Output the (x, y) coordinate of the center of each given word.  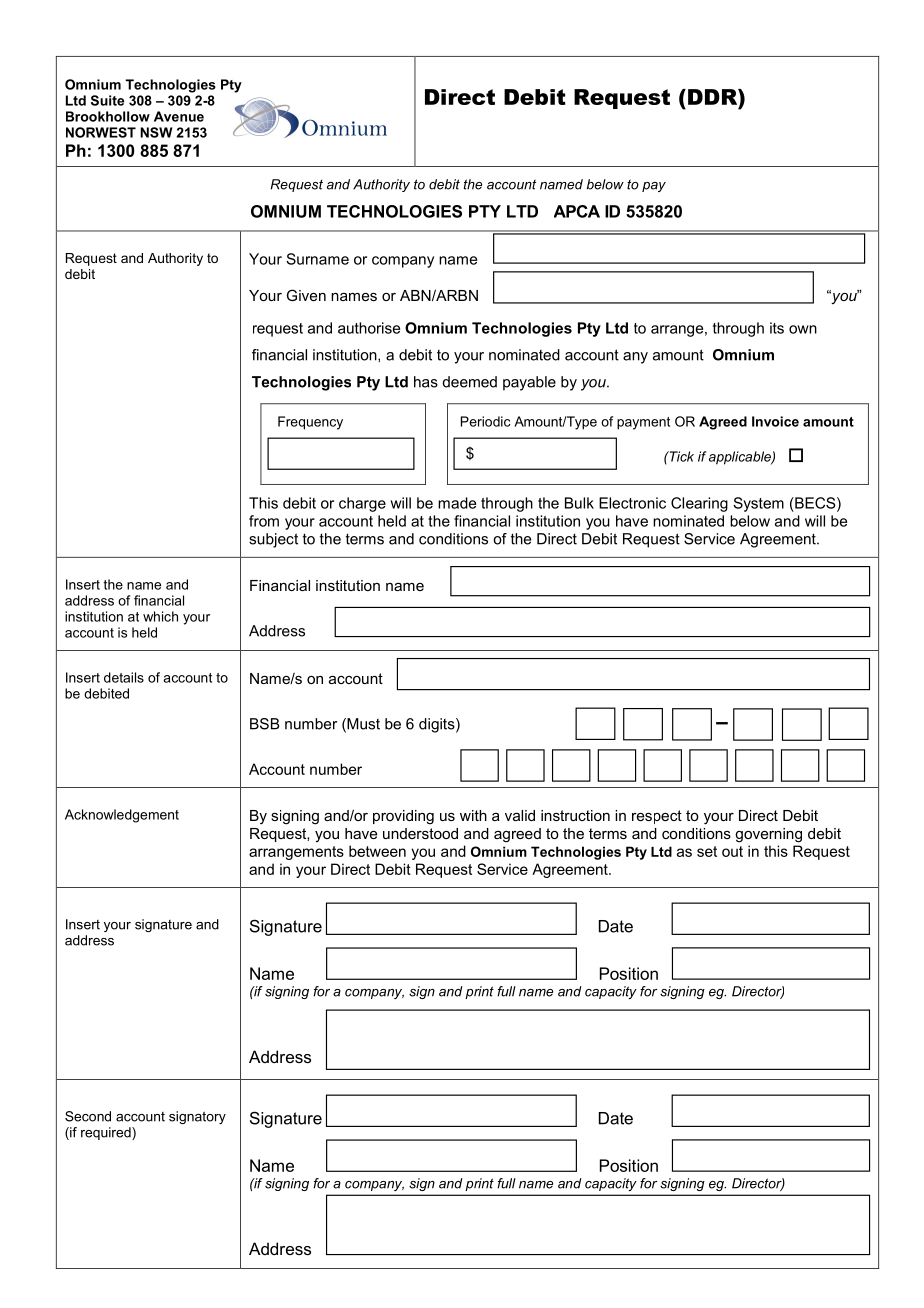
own (803, 329)
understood (420, 833)
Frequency (310, 423)
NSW (156, 132)
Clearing (699, 504)
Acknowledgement (122, 816)
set (707, 851)
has (426, 382)
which (160, 616)
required (107, 1133)
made (457, 503)
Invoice (775, 421)
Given (306, 295)
